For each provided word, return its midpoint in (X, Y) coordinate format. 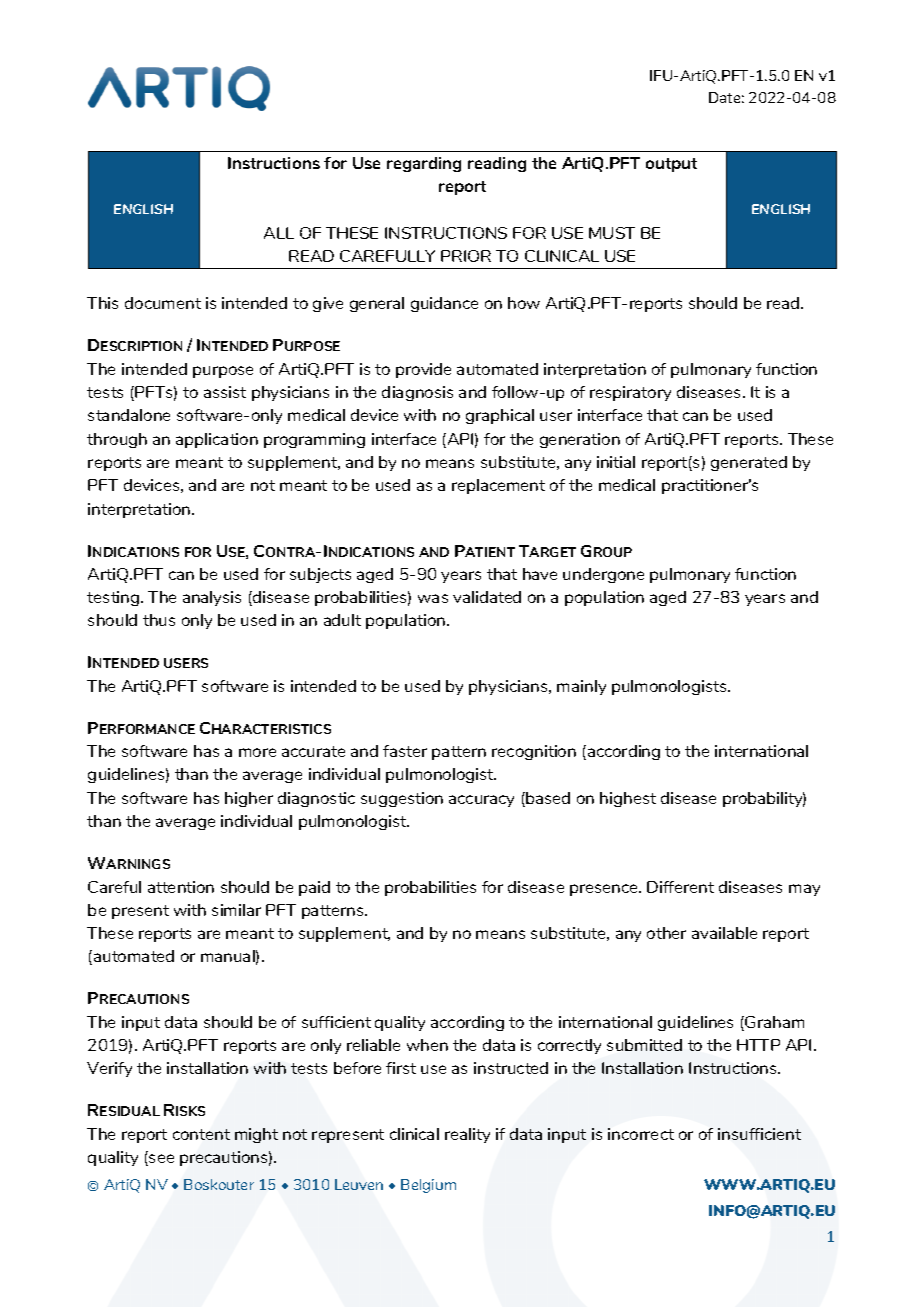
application (217, 440)
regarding (424, 164)
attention (181, 887)
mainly (581, 687)
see (160, 1160)
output (671, 165)
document (163, 303)
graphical (500, 416)
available (724, 933)
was (433, 598)
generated (749, 463)
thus (159, 620)
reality (467, 1135)
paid (314, 888)
